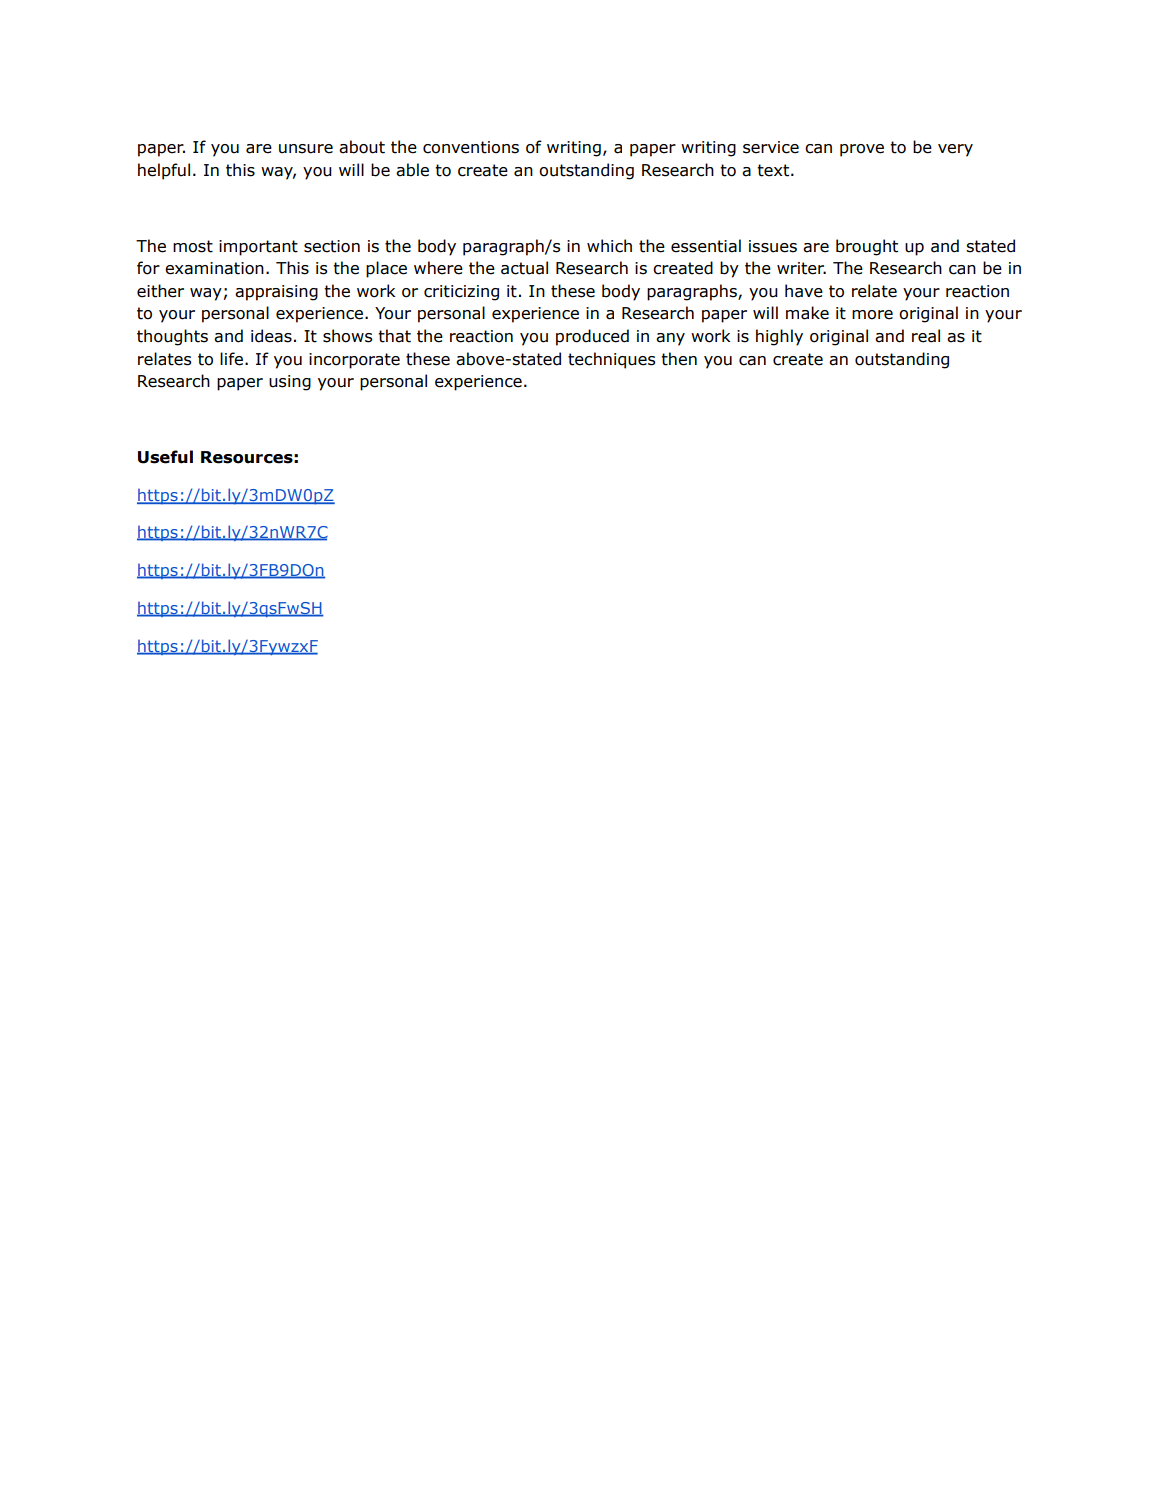 Image resolution: width=1164 pixels, height=1507 pixels. What do you see at coordinates (801, 268) in the screenshot?
I see `writer` at bounding box center [801, 268].
